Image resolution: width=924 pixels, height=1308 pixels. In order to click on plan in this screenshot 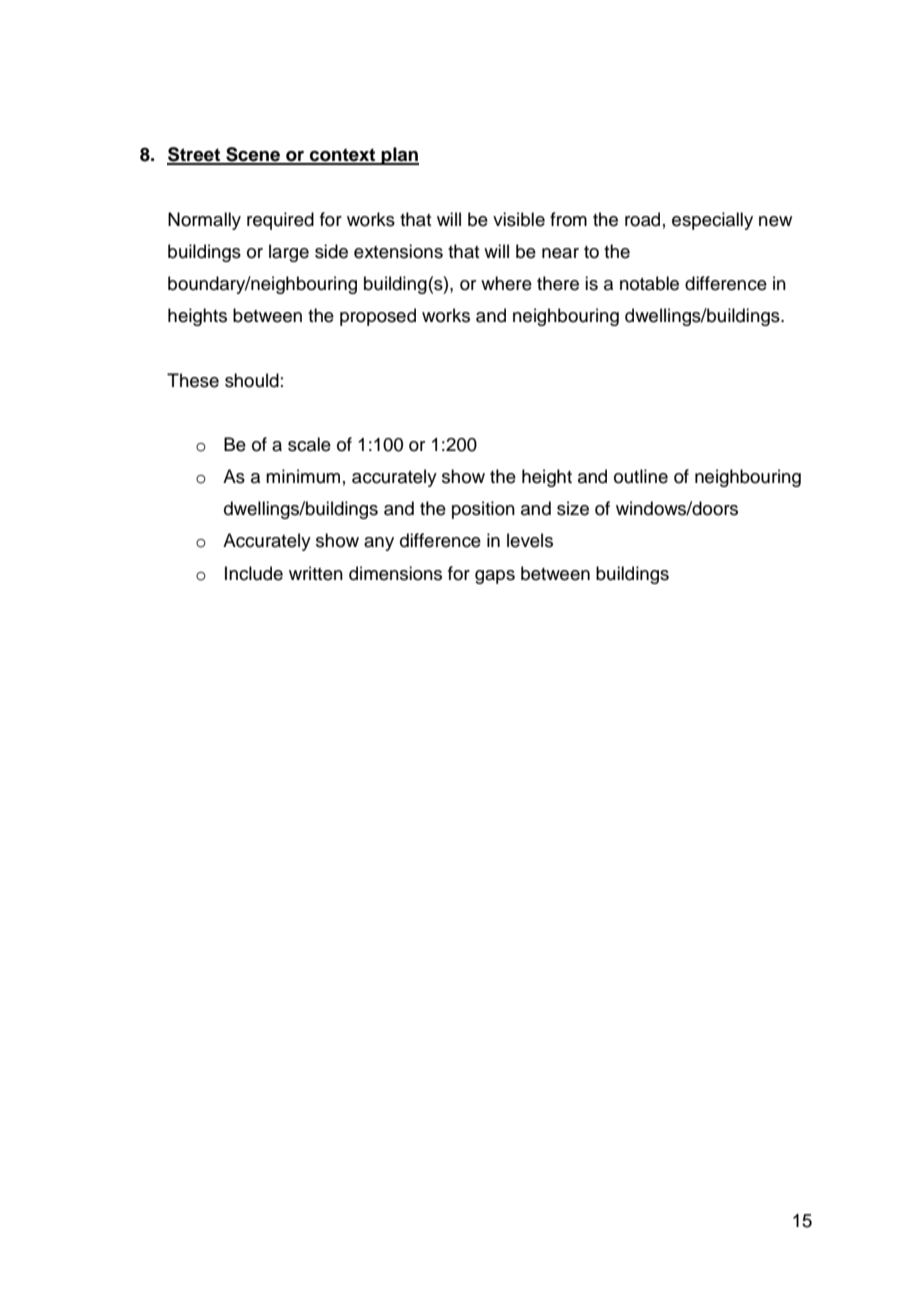, I will do `click(399, 156)`.
